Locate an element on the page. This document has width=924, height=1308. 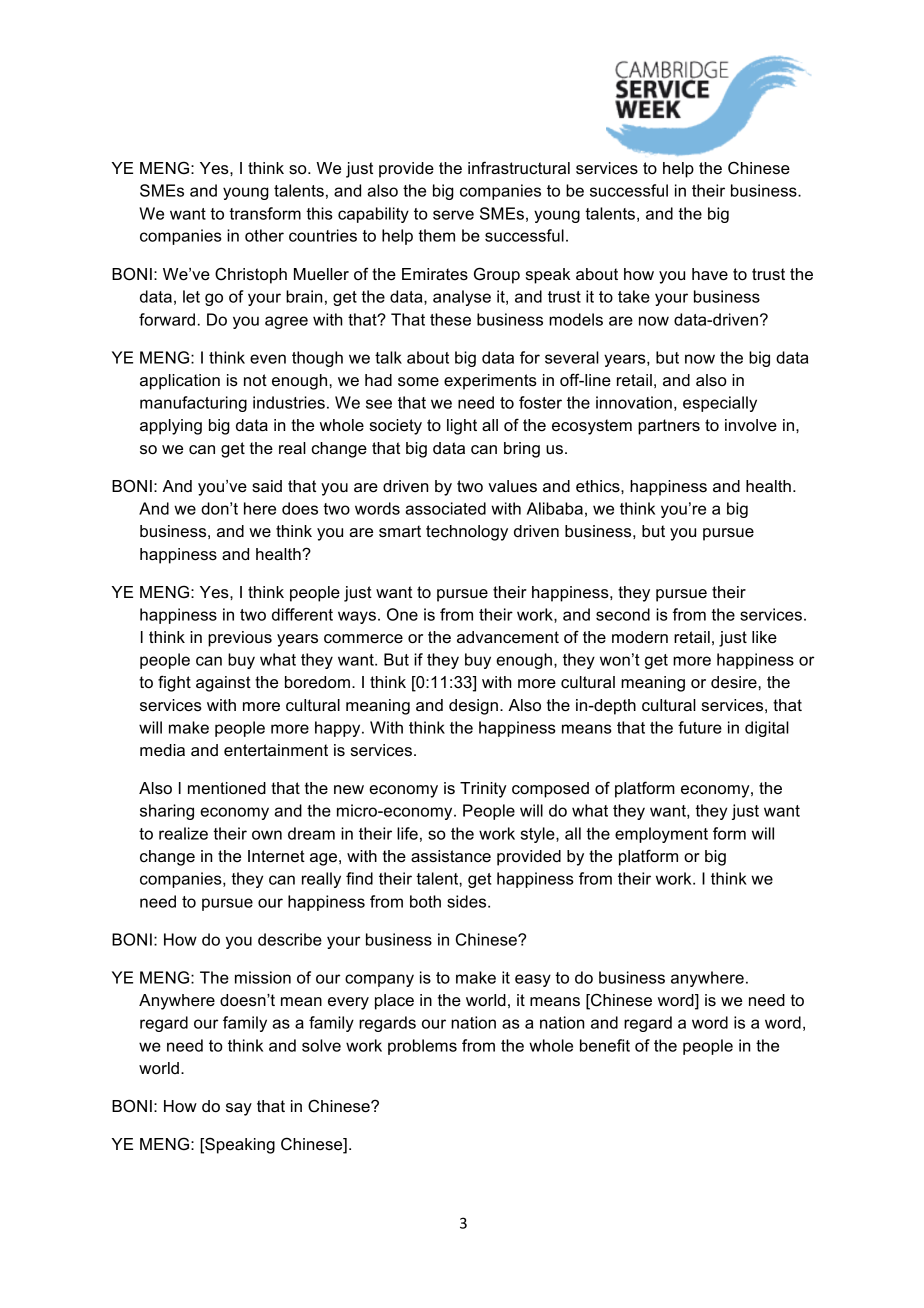
modern is located at coordinates (640, 637).
